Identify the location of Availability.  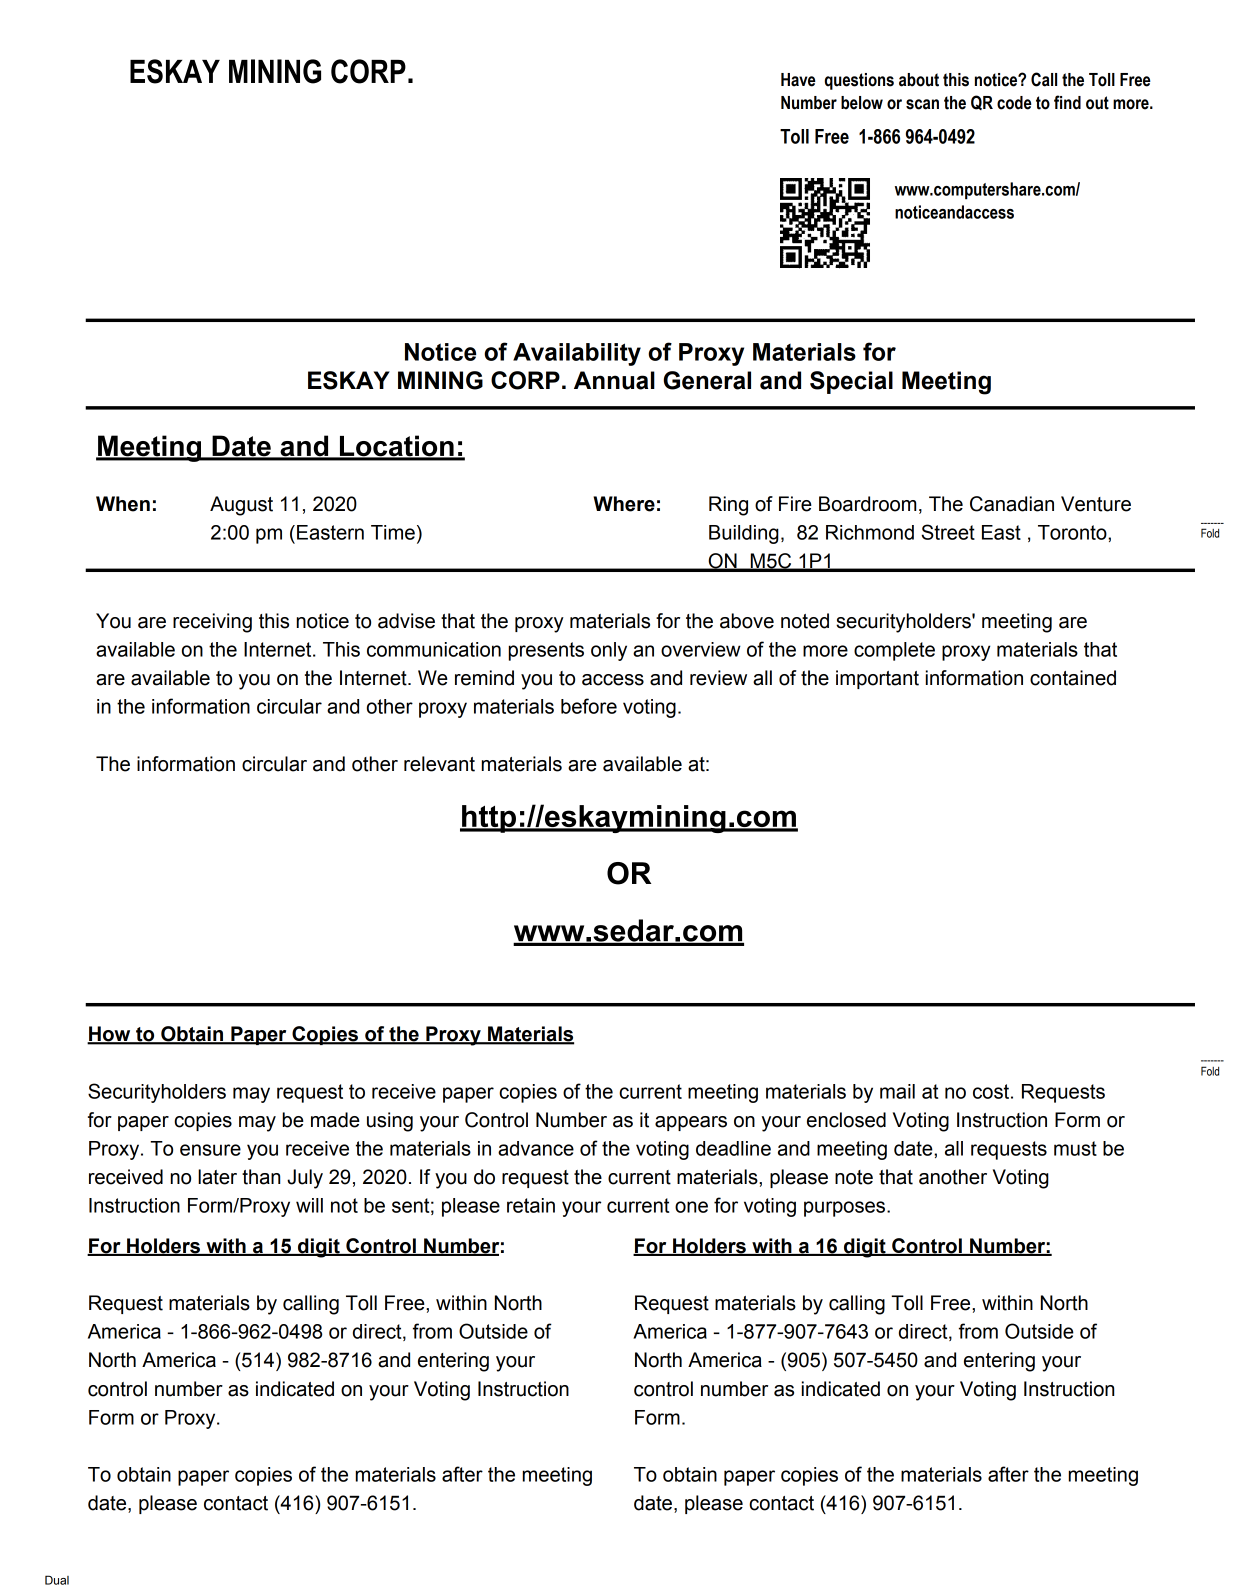
(577, 354).
